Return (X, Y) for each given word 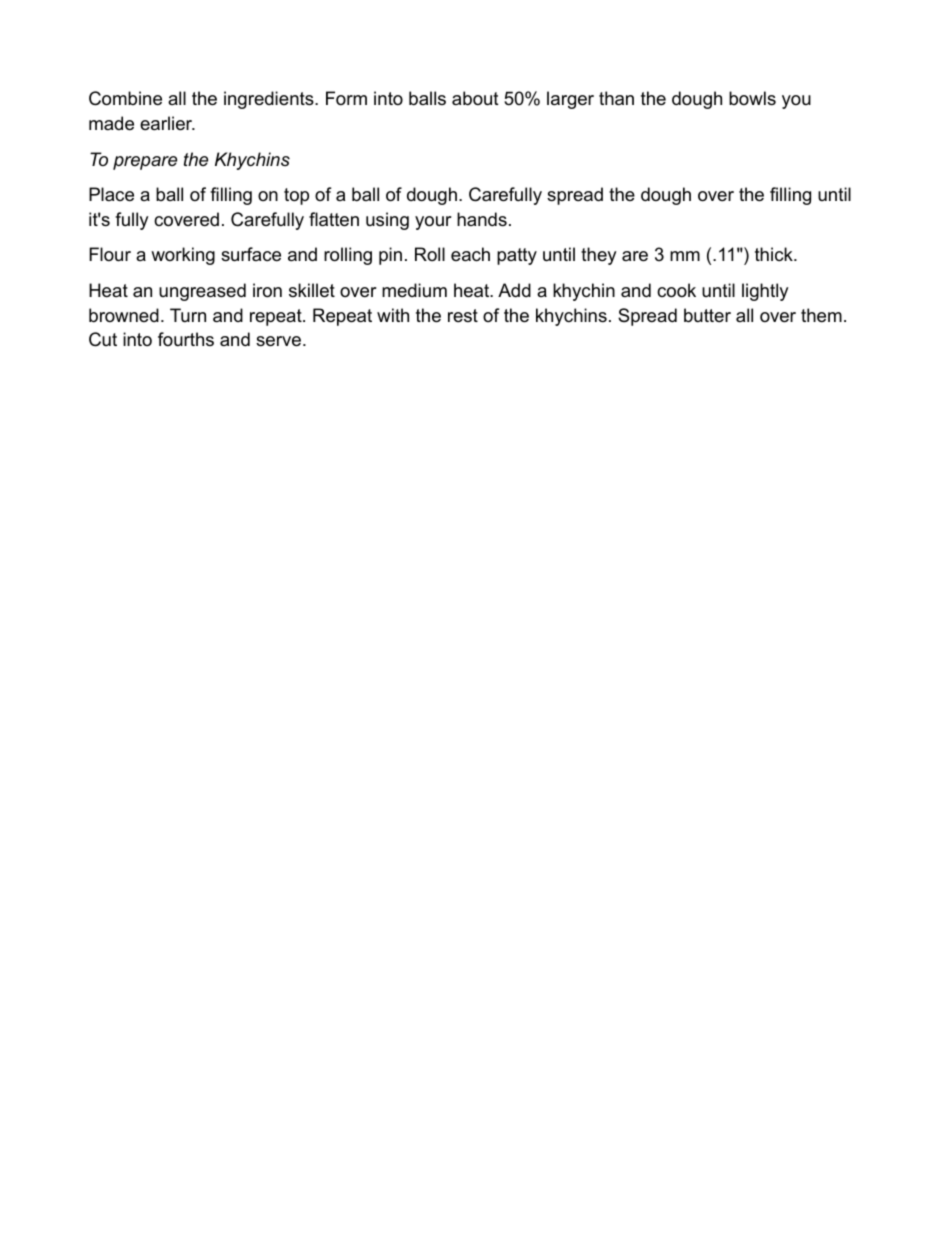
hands (482, 219)
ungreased (202, 292)
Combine (125, 98)
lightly (765, 292)
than (616, 98)
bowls (752, 98)
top (296, 196)
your (433, 223)
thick (775, 254)
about (475, 98)
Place (111, 194)
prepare (145, 163)
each (470, 254)
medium (414, 290)
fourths (186, 339)
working (183, 256)
